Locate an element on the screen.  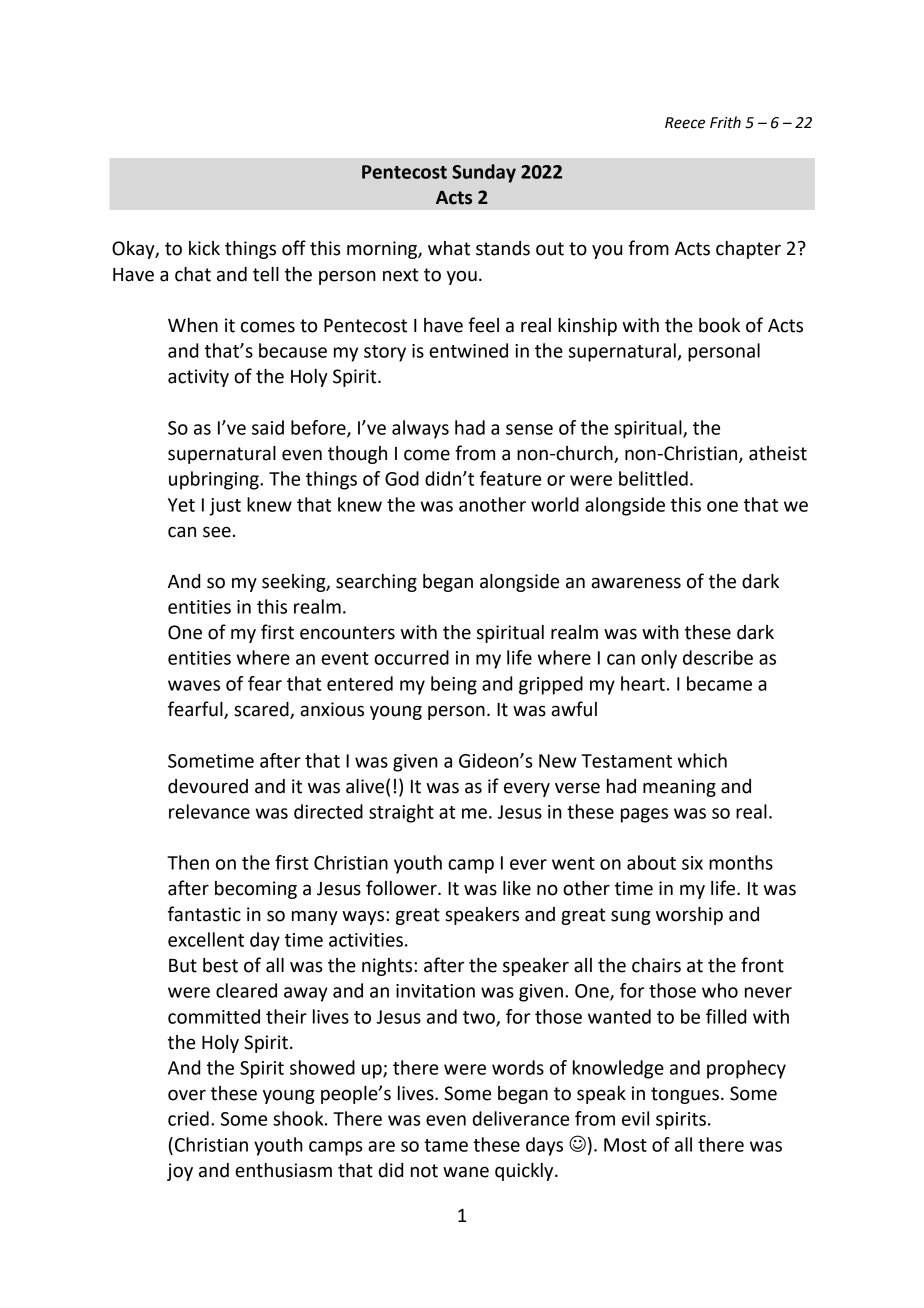
off is located at coordinates (294, 248).
